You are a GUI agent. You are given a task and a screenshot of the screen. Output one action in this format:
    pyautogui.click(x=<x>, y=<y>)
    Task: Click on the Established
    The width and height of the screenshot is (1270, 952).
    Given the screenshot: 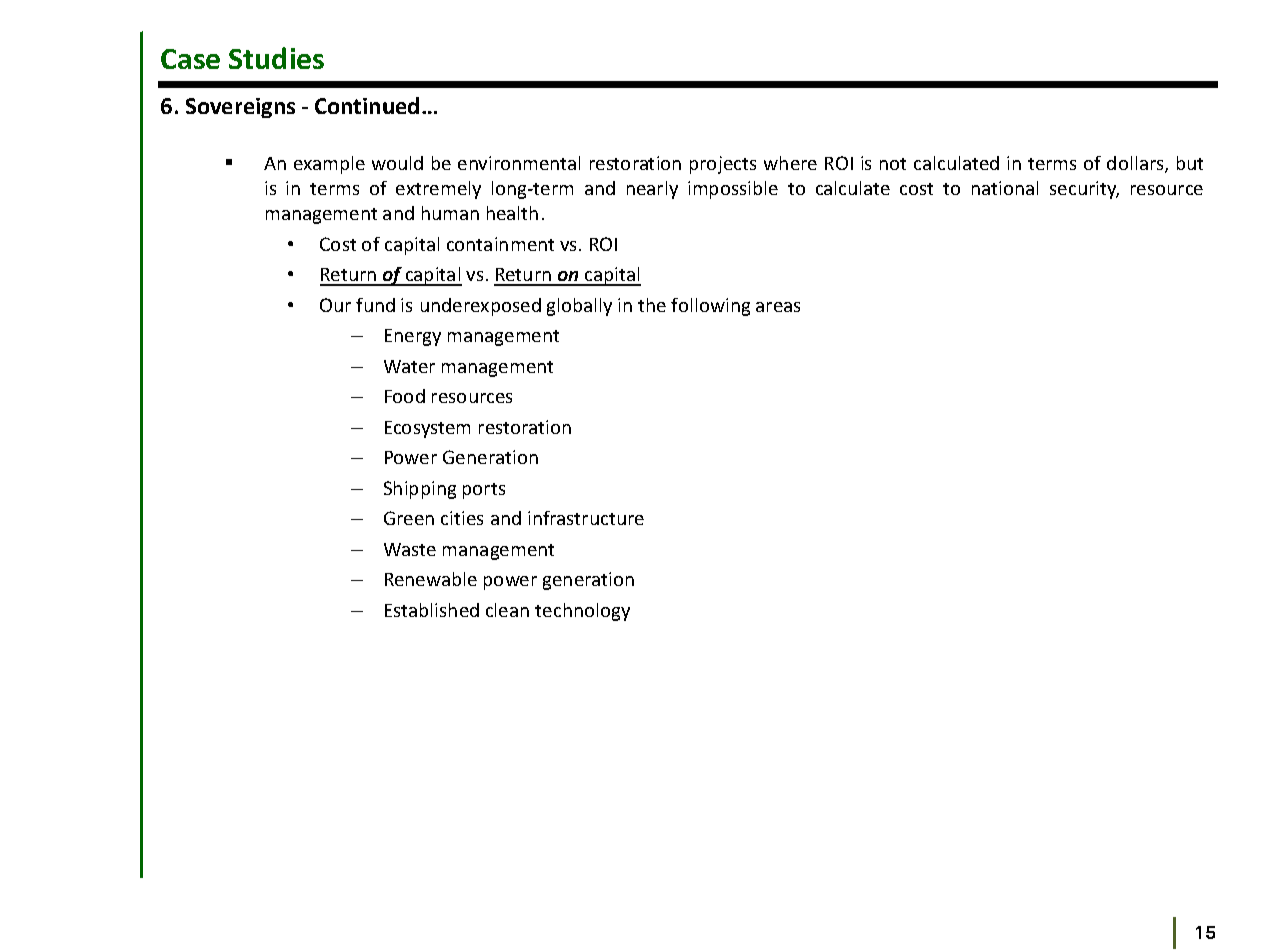 What is the action you would take?
    pyautogui.click(x=432, y=610)
